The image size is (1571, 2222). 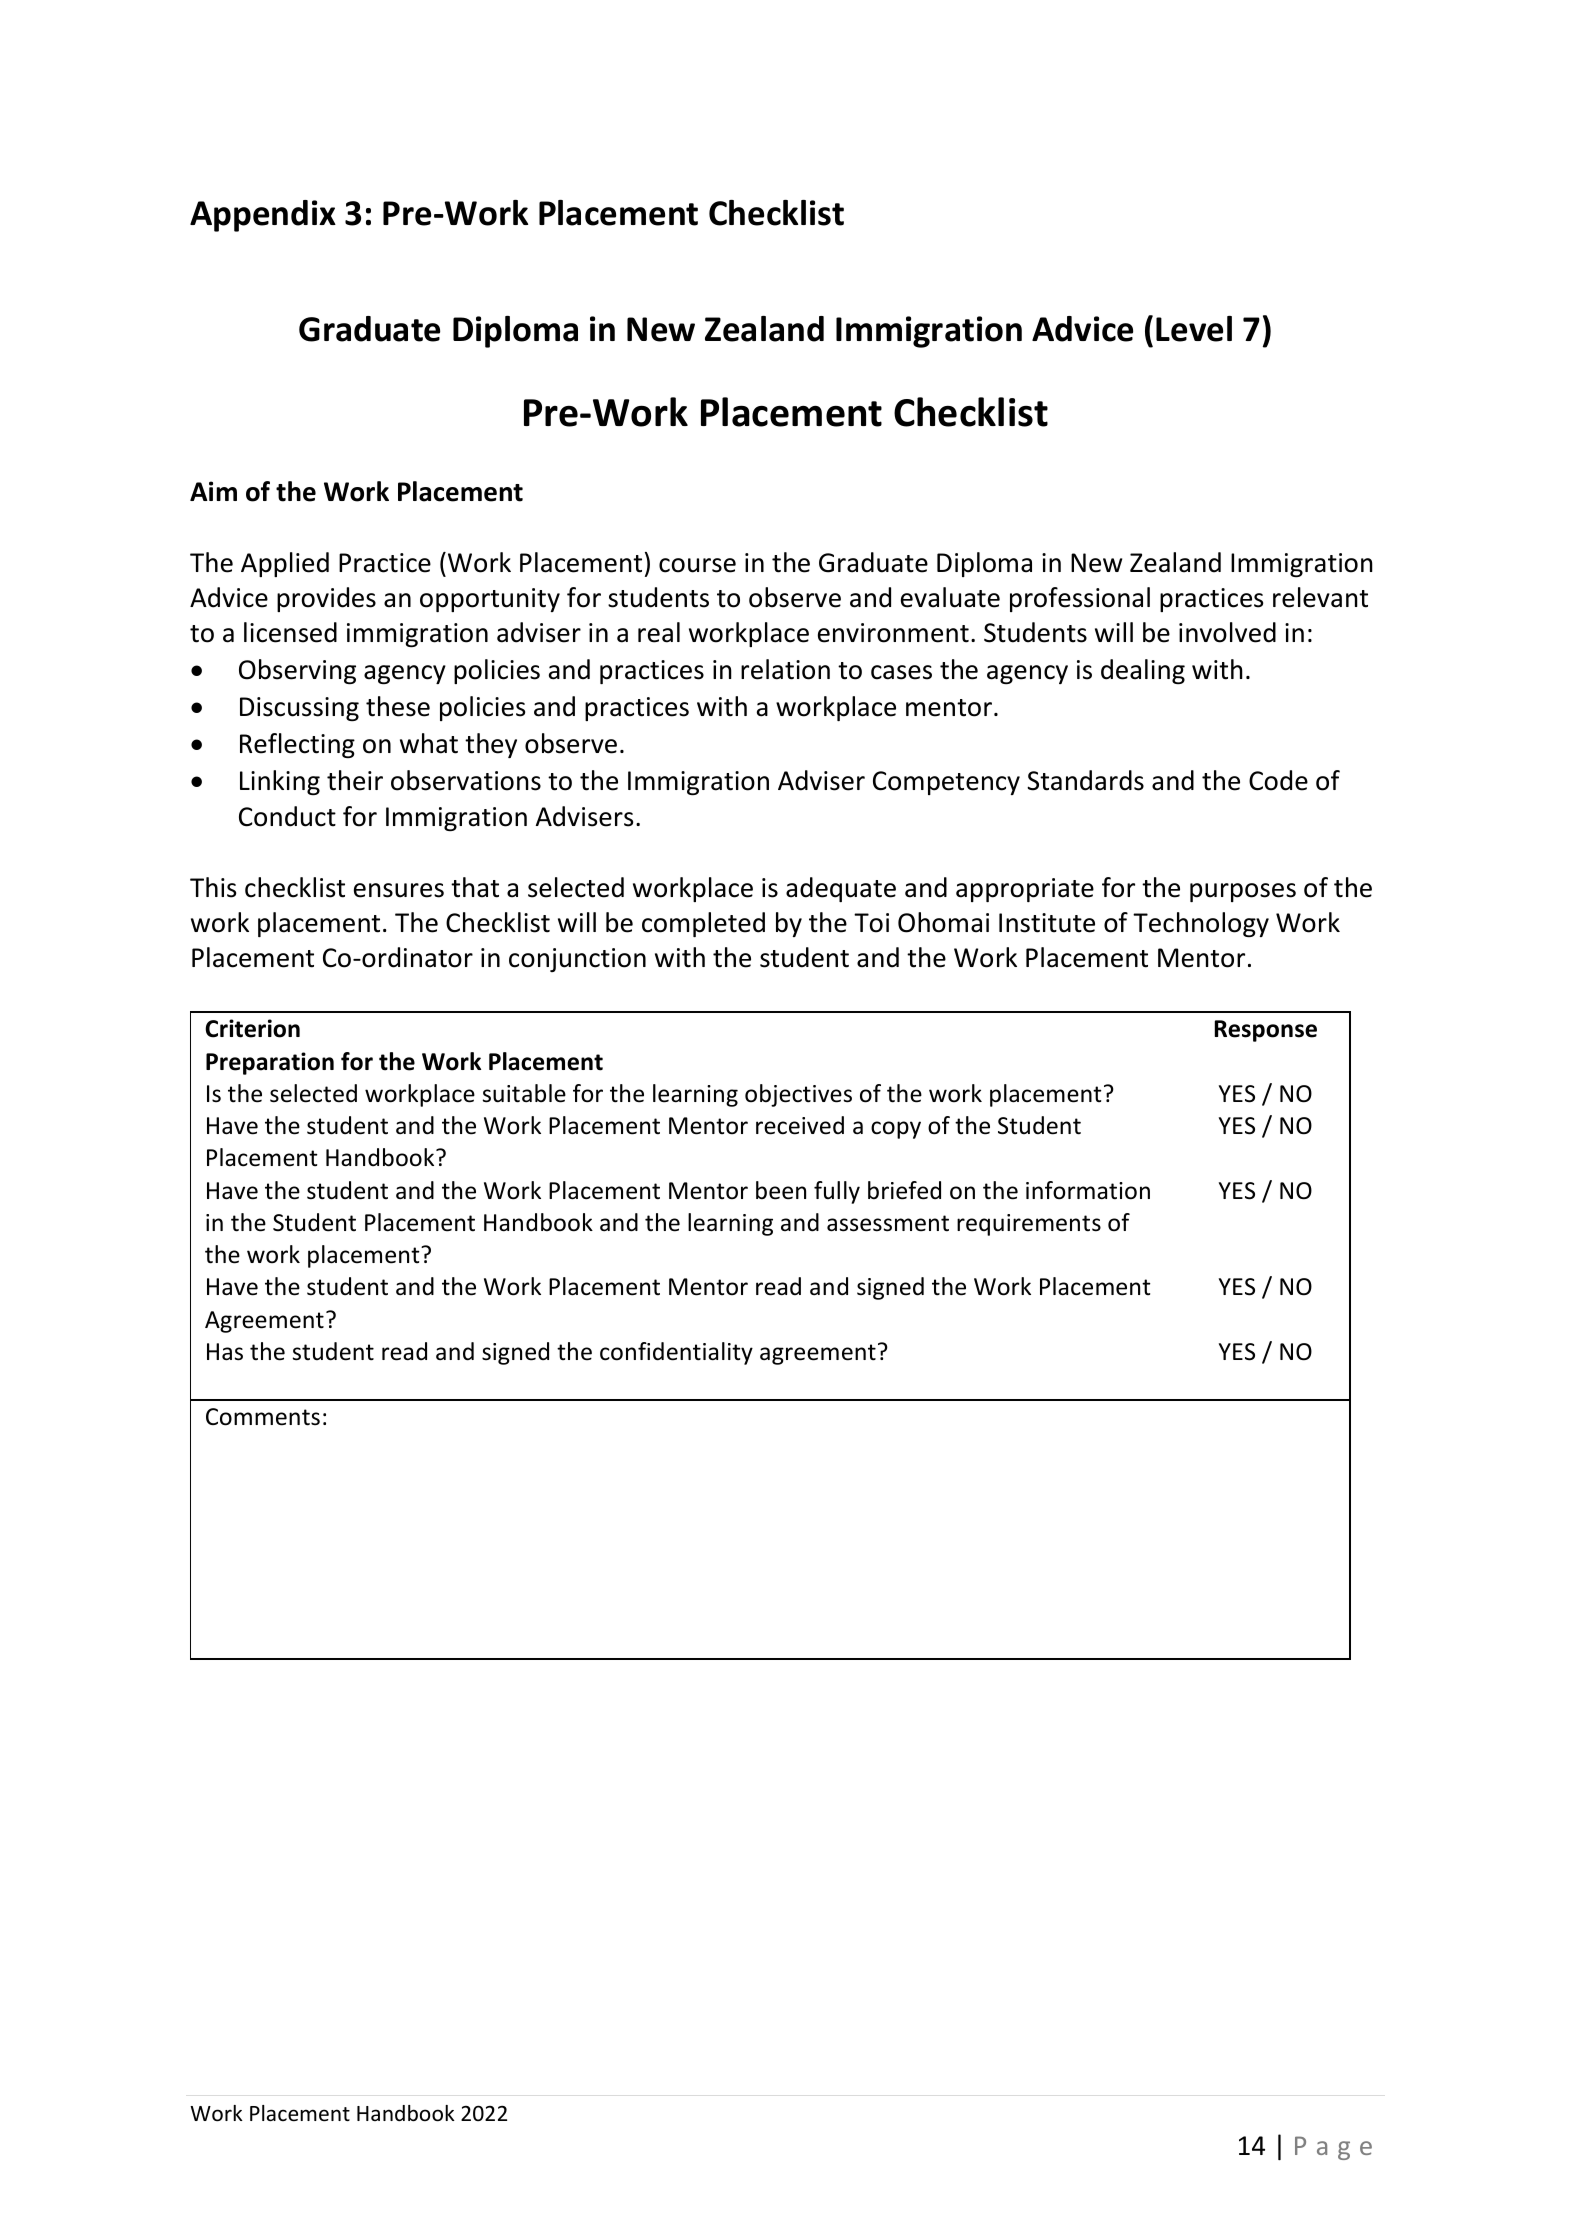 What do you see at coordinates (1278, 780) in the screenshot?
I see `Code` at bounding box center [1278, 780].
